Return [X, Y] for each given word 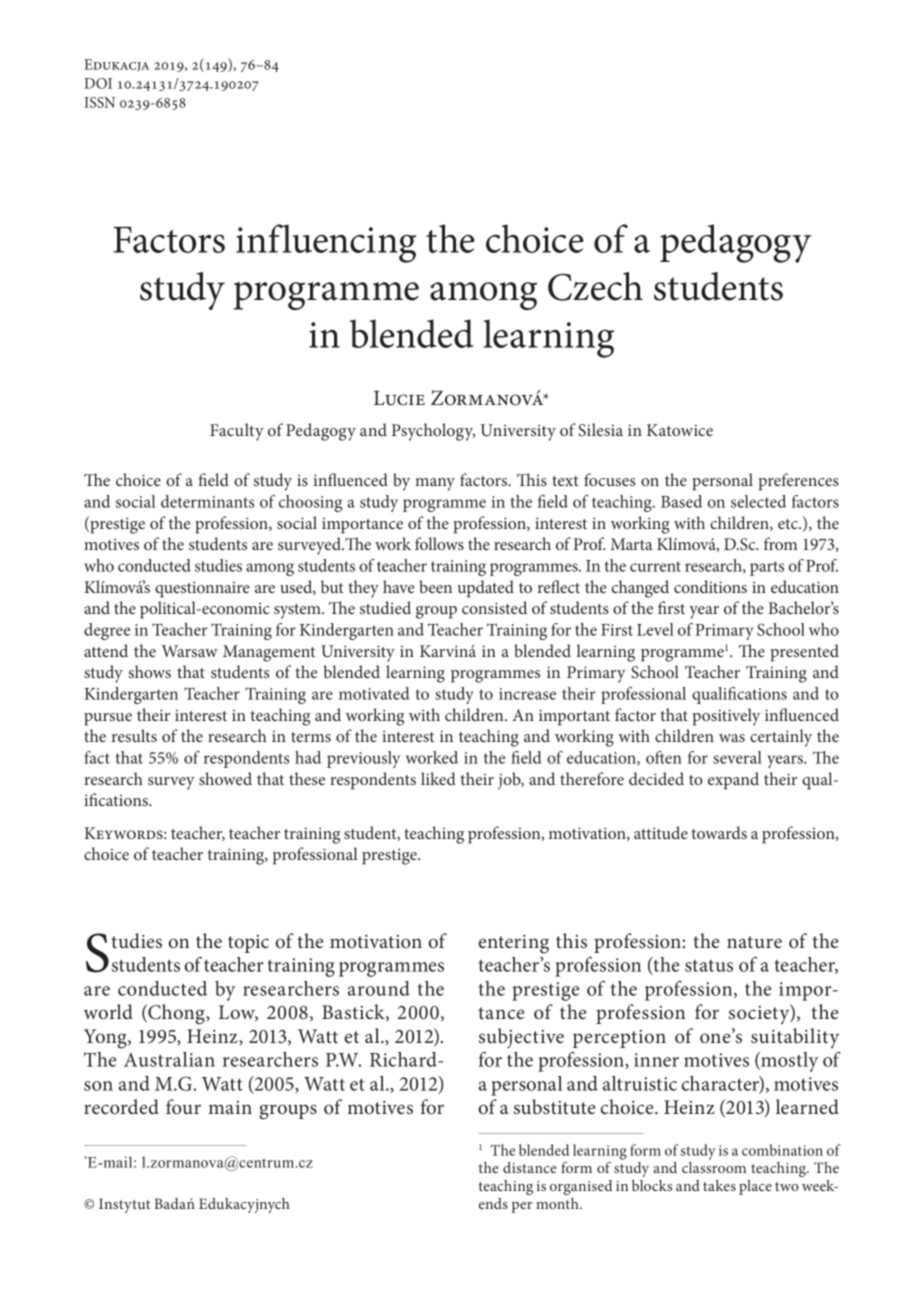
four [183, 1106]
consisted [494, 607]
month [558, 1203]
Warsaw [190, 651]
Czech [595, 286]
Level [655, 629]
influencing [326, 243]
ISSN [99, 102]
